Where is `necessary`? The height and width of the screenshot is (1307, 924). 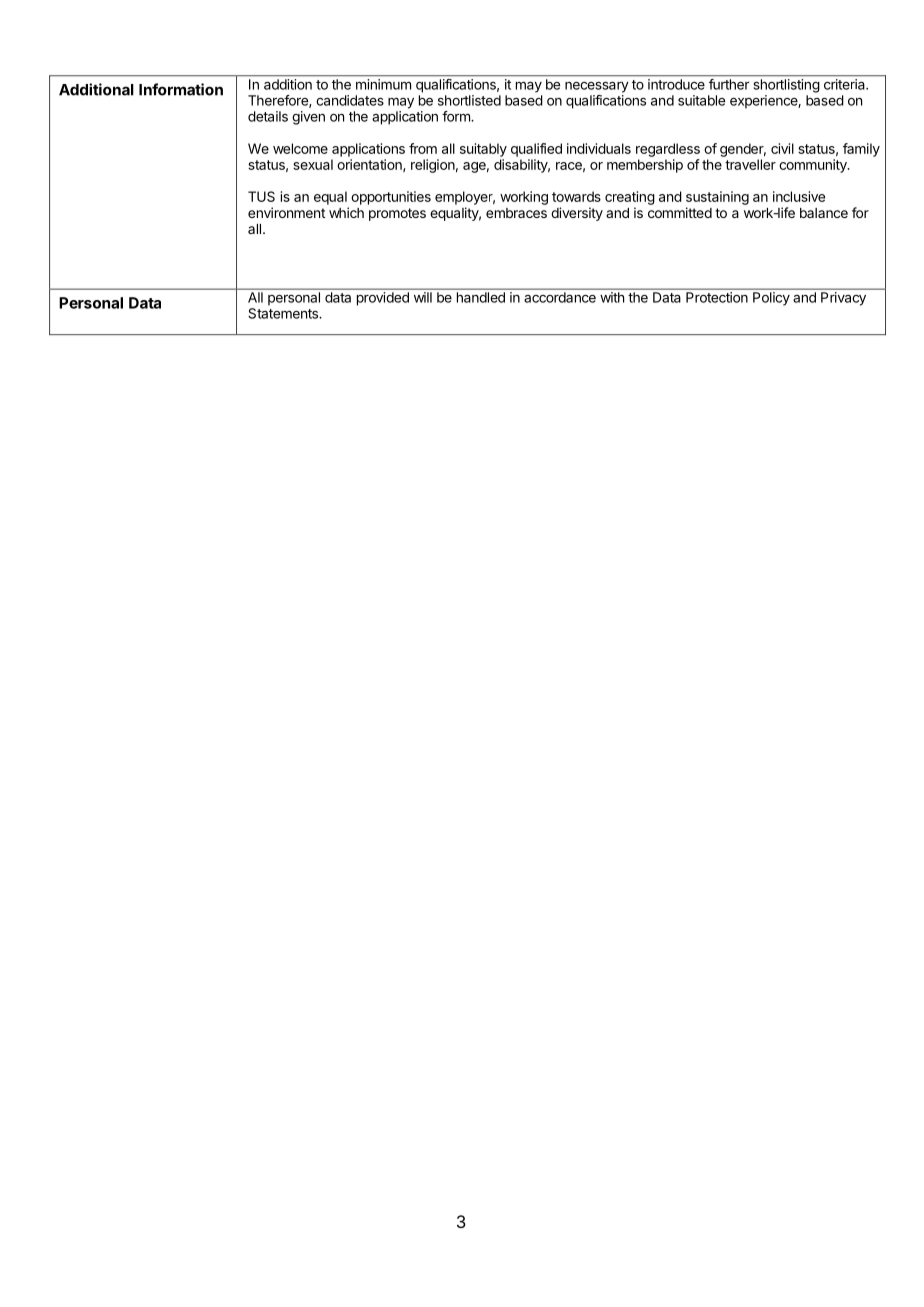 necessary is located at coordinates (597, 87).
